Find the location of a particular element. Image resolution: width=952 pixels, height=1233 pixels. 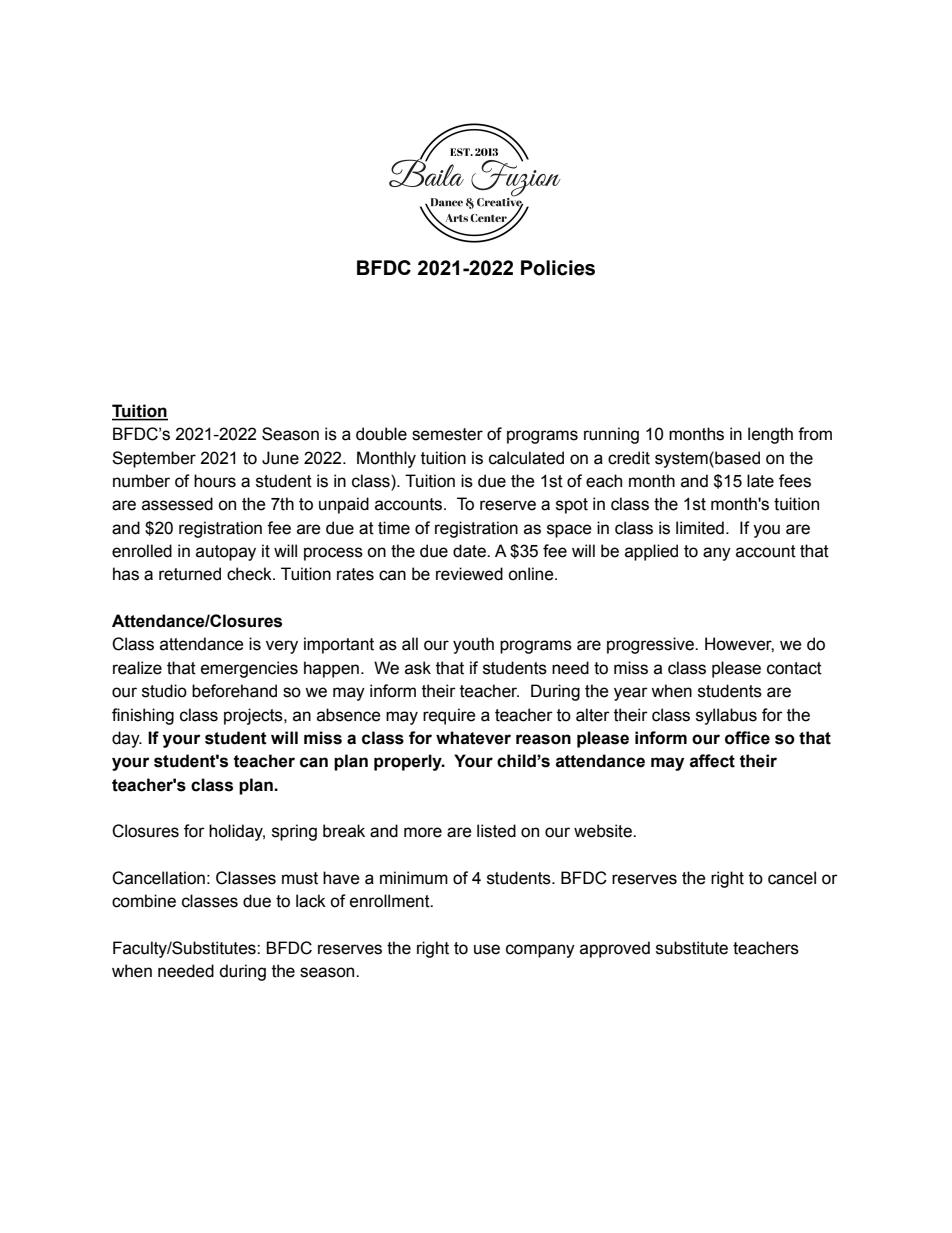

from is located at coordinates (815, 434).
